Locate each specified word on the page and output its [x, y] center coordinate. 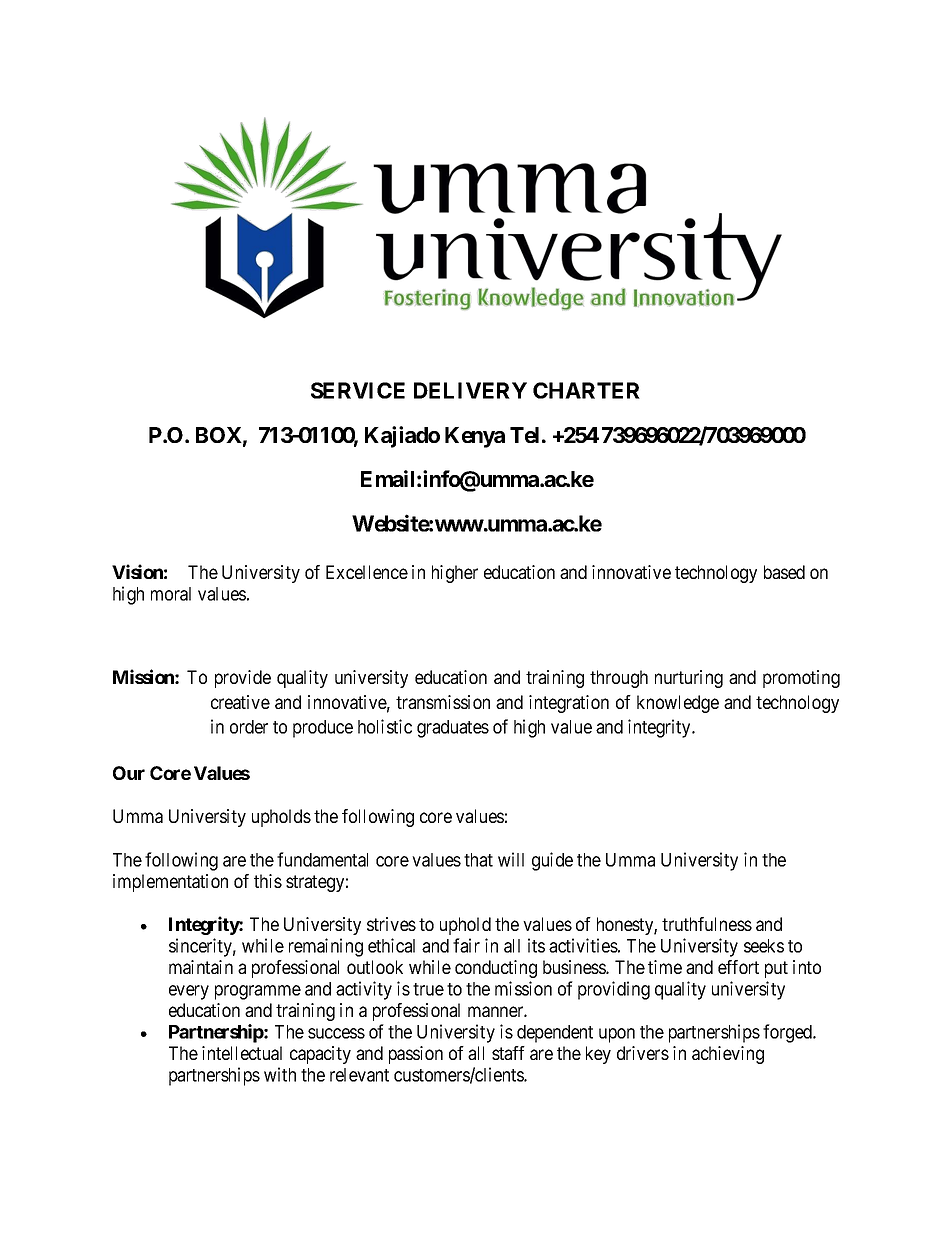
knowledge [678, 704]
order [249, 727]
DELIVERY [470, 390]
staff [508, 1053]
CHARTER [586, 390]
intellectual [242, 1053]
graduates [453, 729]
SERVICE [358, 390]
